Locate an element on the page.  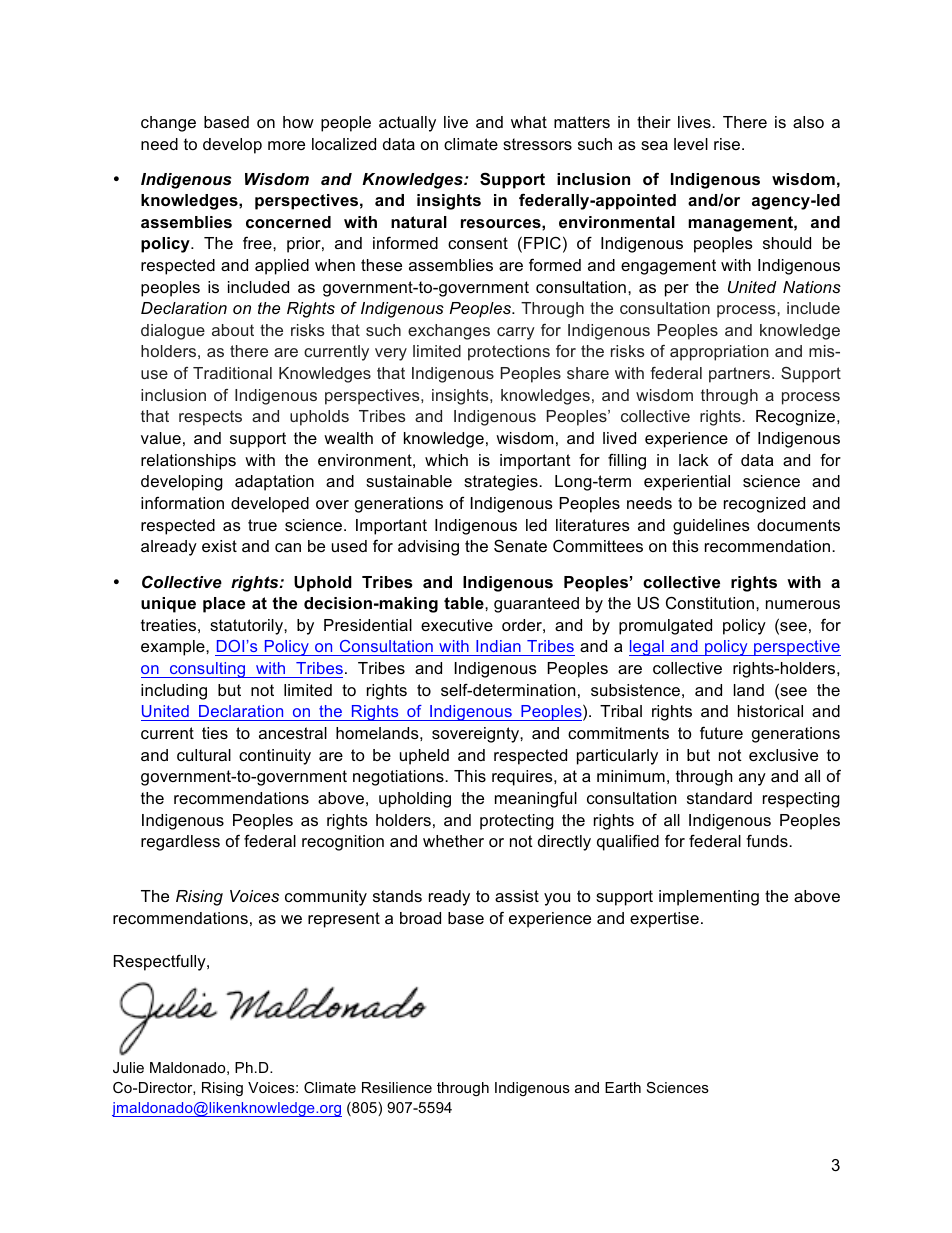
Julie is located at coordinates (128, 1067).
